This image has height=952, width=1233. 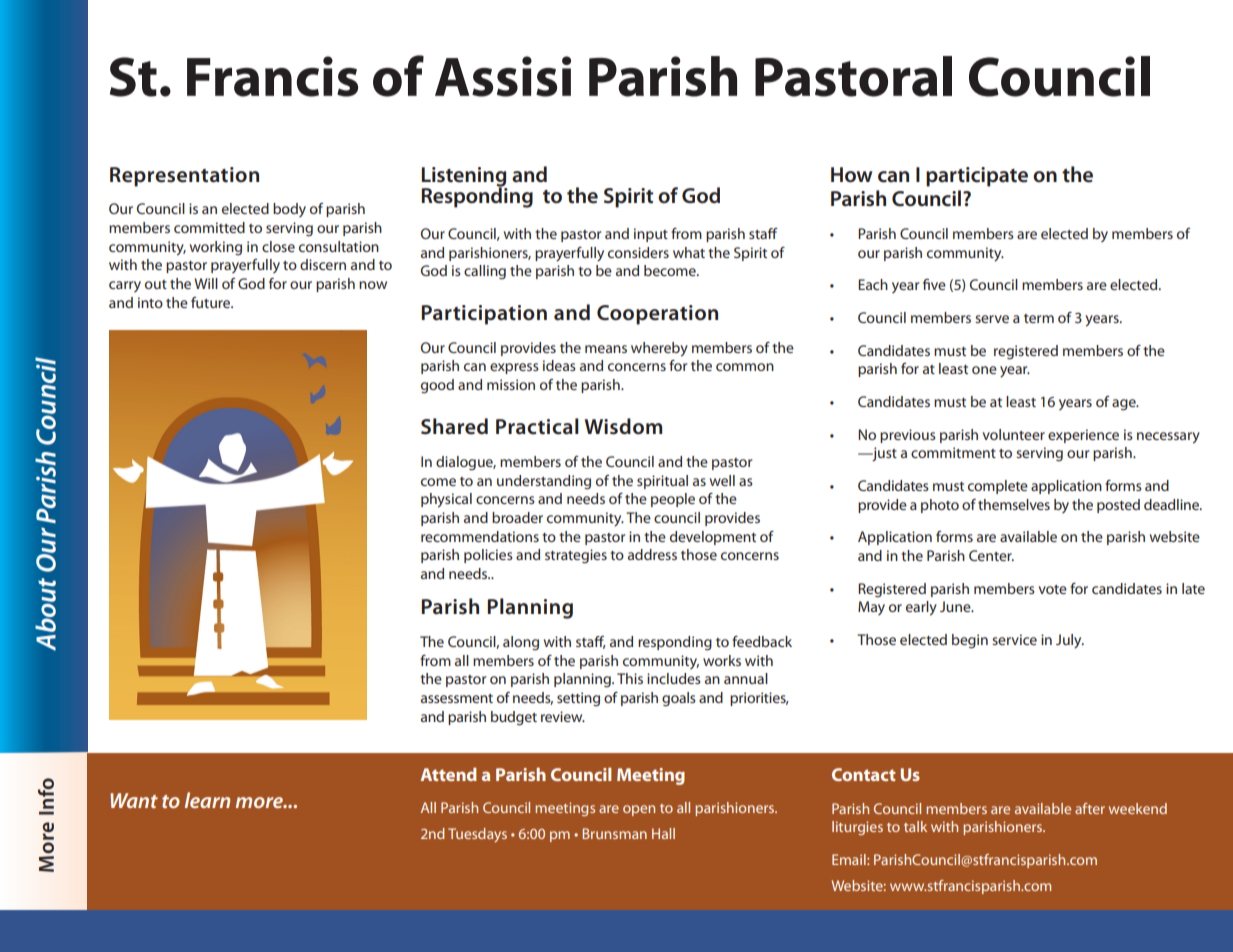 What do you see at coordinates (651, 235) in the image?
I see `input` at bounding box center [651, 235].
